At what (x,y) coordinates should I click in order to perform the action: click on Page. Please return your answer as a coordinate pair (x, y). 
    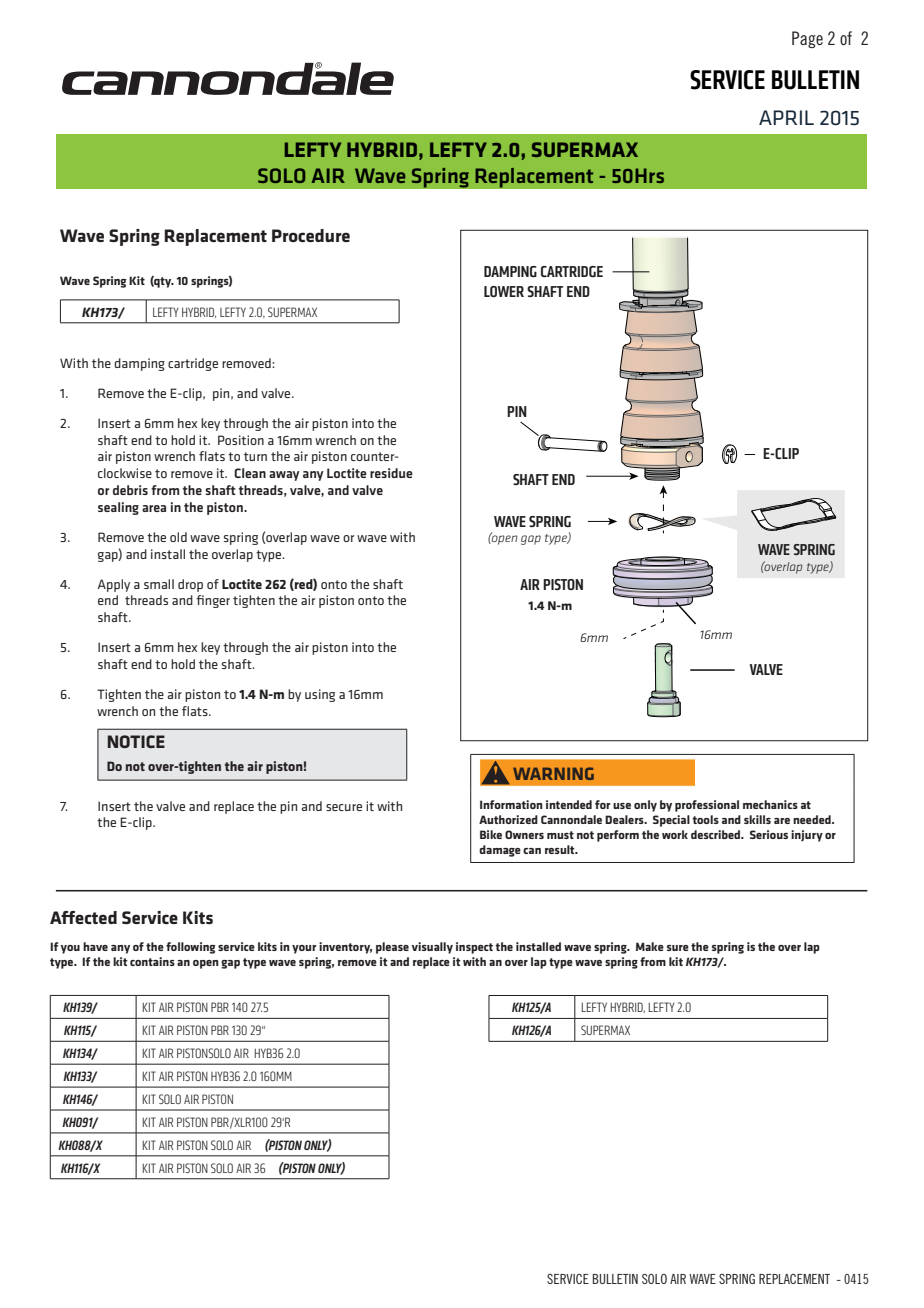
    Looking at the image, I should click on (807, 39).
